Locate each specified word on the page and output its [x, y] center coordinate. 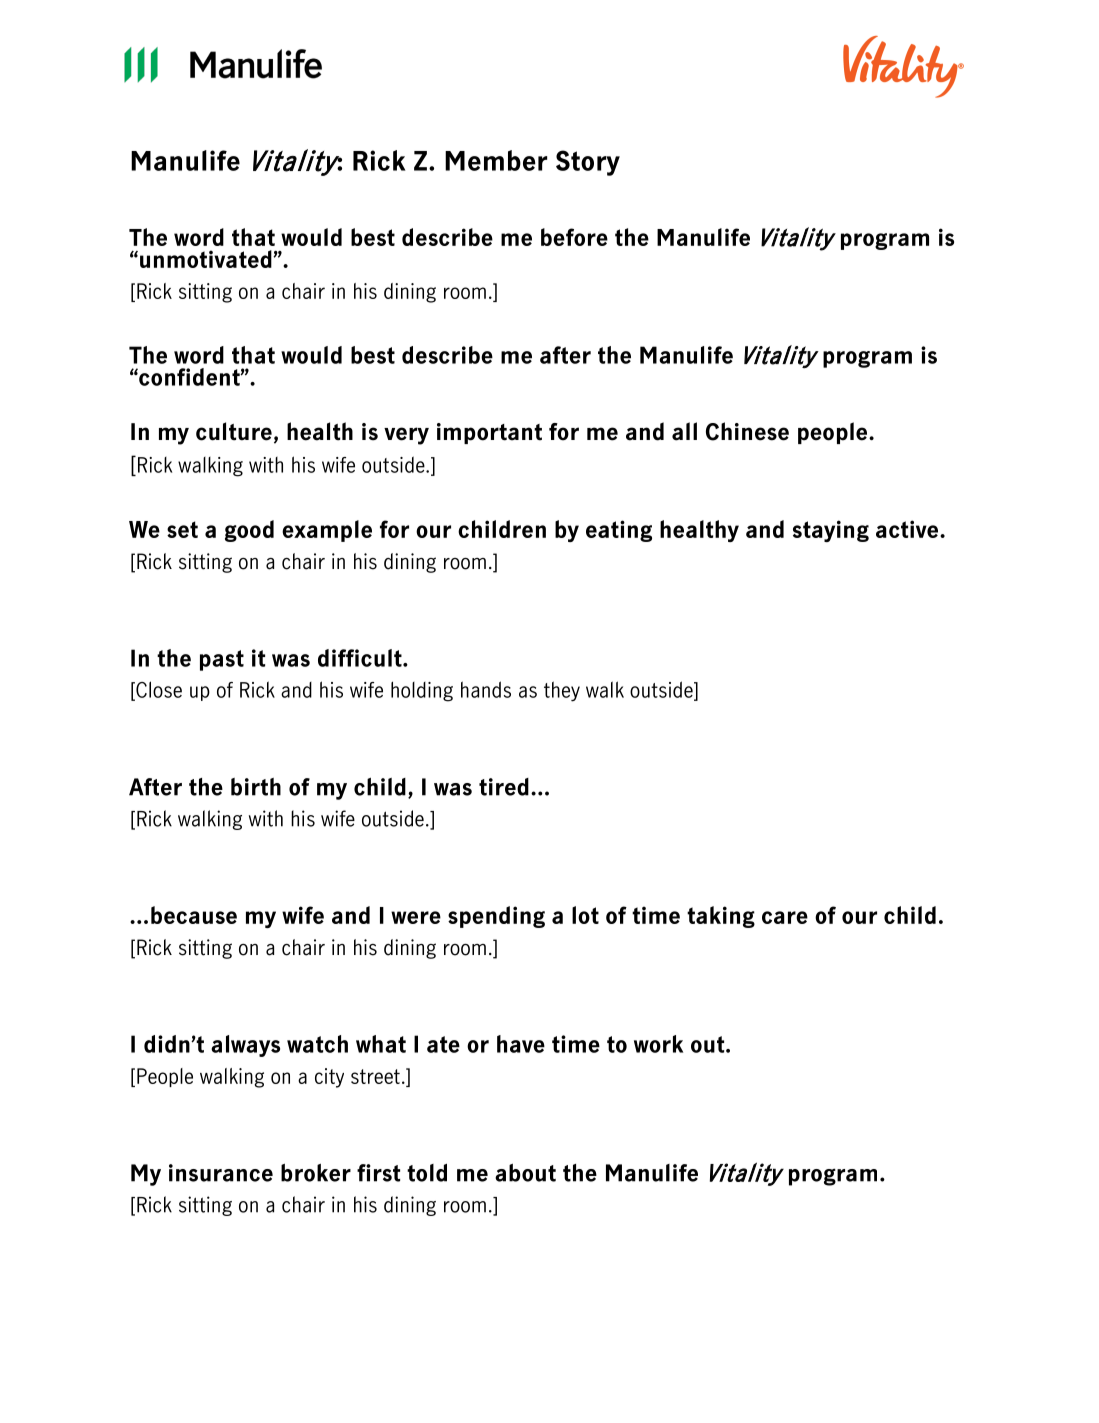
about [525, 1173]
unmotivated [207, 259]
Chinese [747, 431]
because [194, 915]
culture [234, 431]
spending [496, 917]
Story [588, 163]
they [562, 691]
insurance [221, 1173]
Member [496, 160]
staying [831, 531]
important [489, 433]
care [785, 917]
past [222, 660]
